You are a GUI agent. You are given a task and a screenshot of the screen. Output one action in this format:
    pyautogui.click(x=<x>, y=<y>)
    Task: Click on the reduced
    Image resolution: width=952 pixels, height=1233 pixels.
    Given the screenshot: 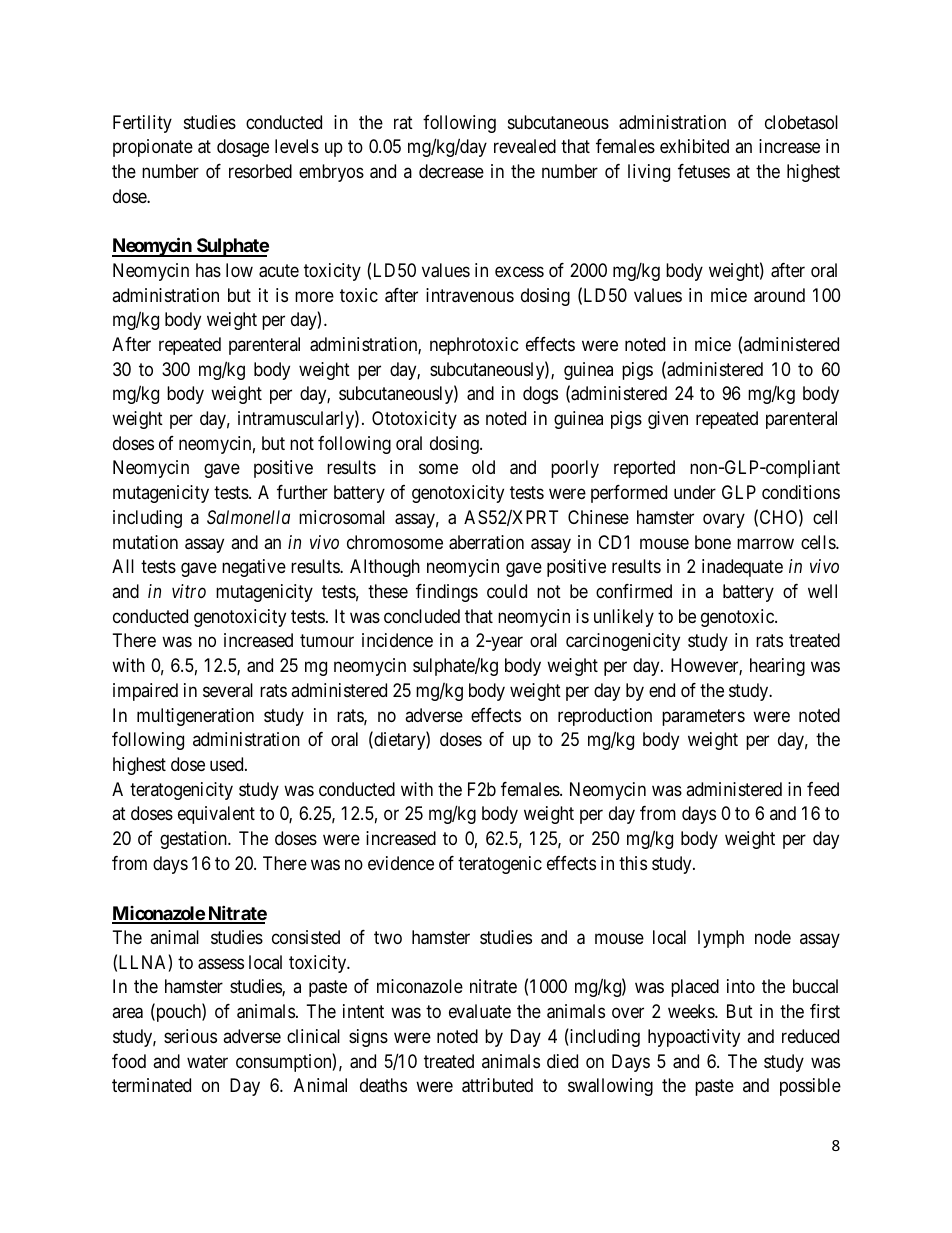 What is the action you would take?
    pyautogui.click(x=810, y=1036)
